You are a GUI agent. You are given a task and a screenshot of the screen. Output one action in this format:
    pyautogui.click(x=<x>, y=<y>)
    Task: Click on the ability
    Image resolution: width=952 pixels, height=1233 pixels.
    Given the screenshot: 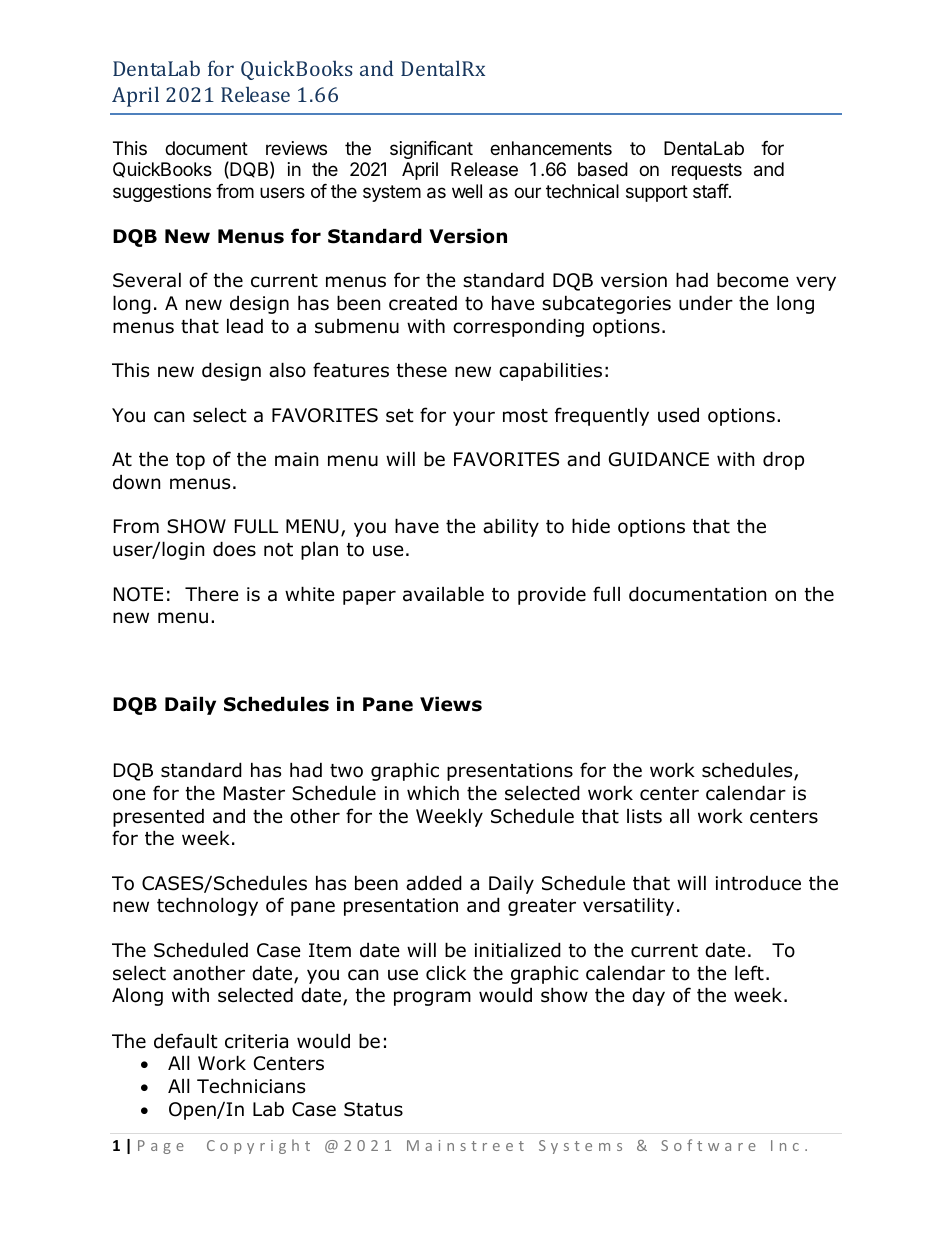 What is the action you would take?
    pyautogui.click(x=511, y=527)
